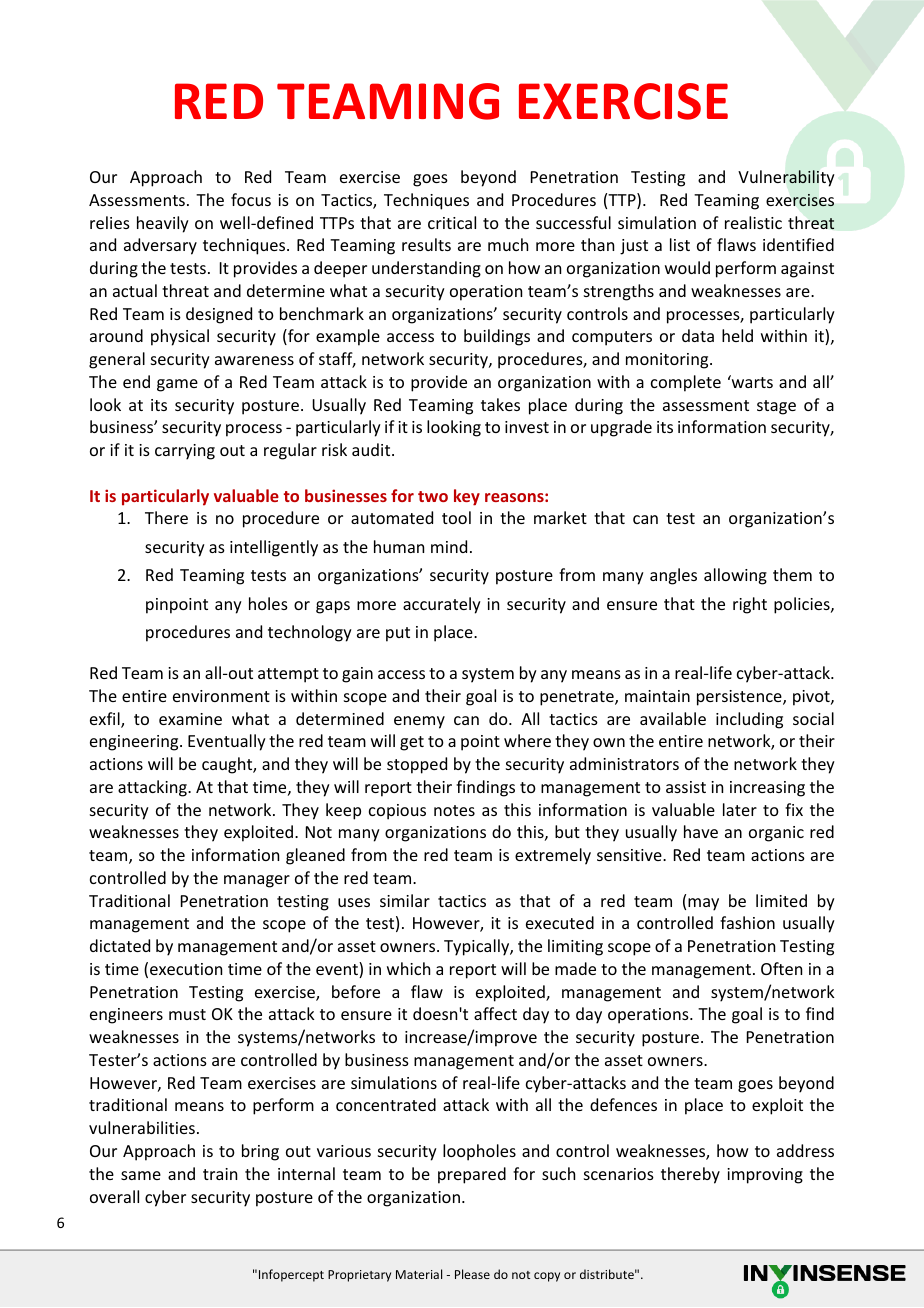  Describe the element at coordinates (452, 222) in the screenshot. I see `critical` at that location.
